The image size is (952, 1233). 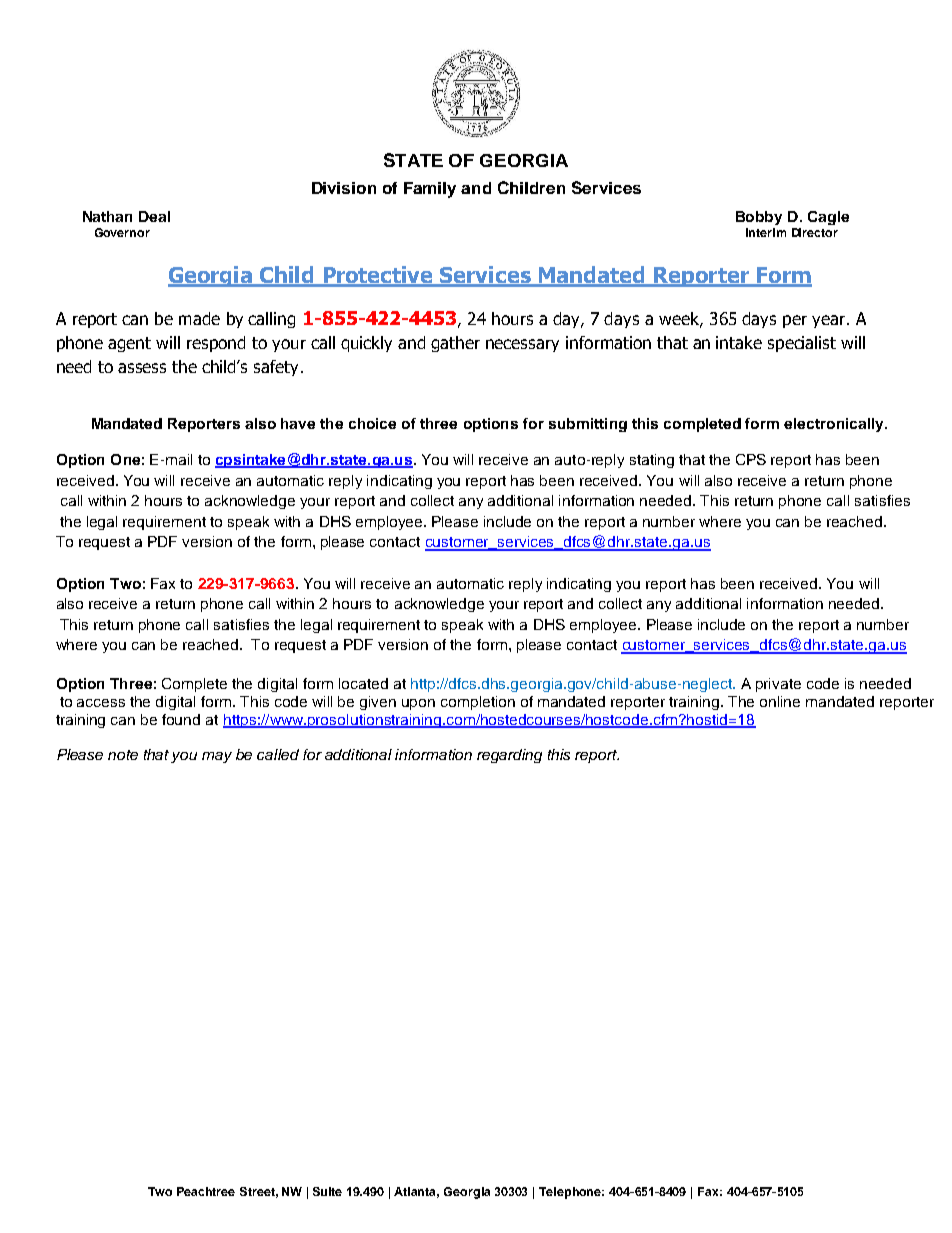 What do you see at coordinates (652, 461) in the page?
I see `stating` at bounding box center [652, 461].
